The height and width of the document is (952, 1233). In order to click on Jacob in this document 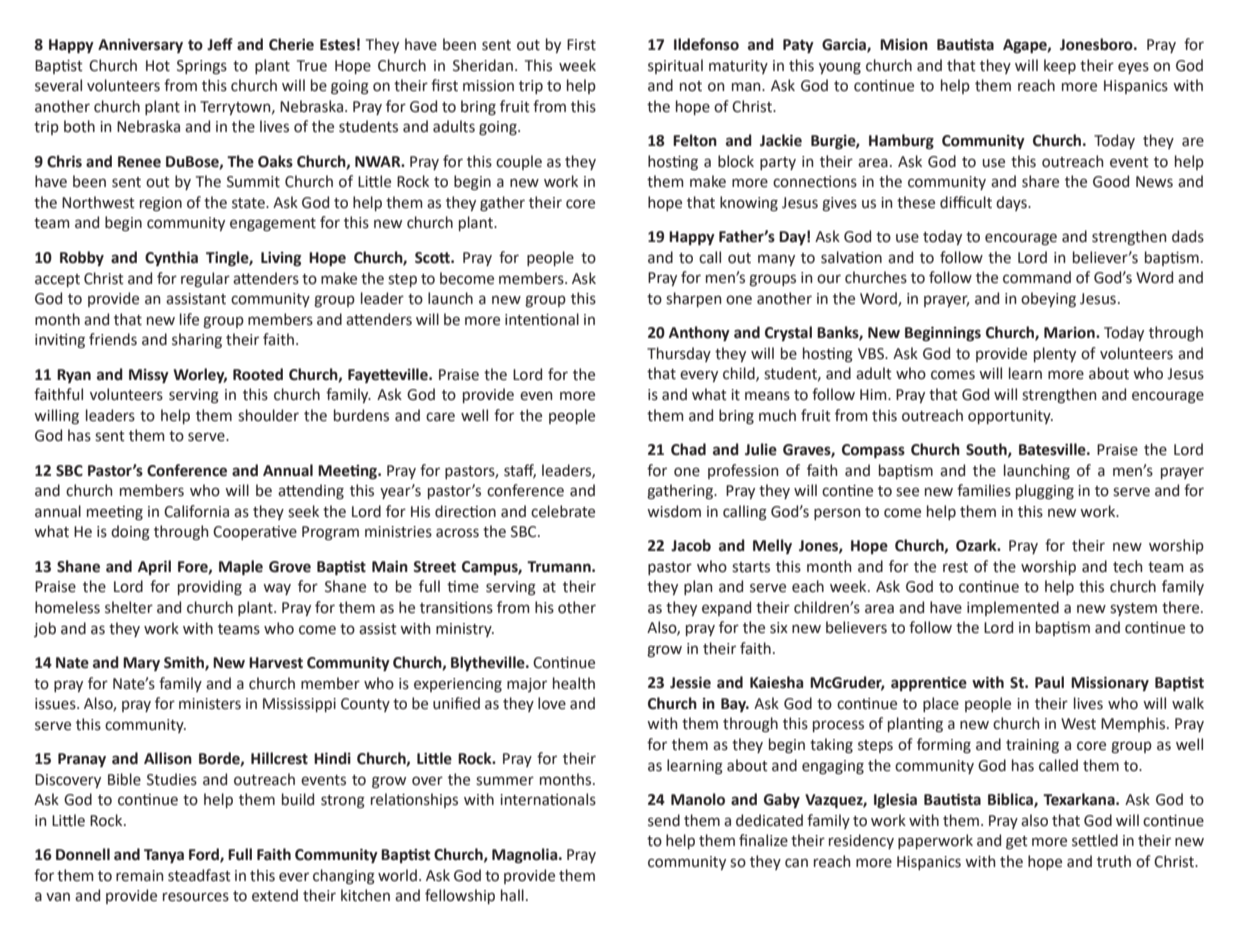, I will do `click(691, 545)`.
